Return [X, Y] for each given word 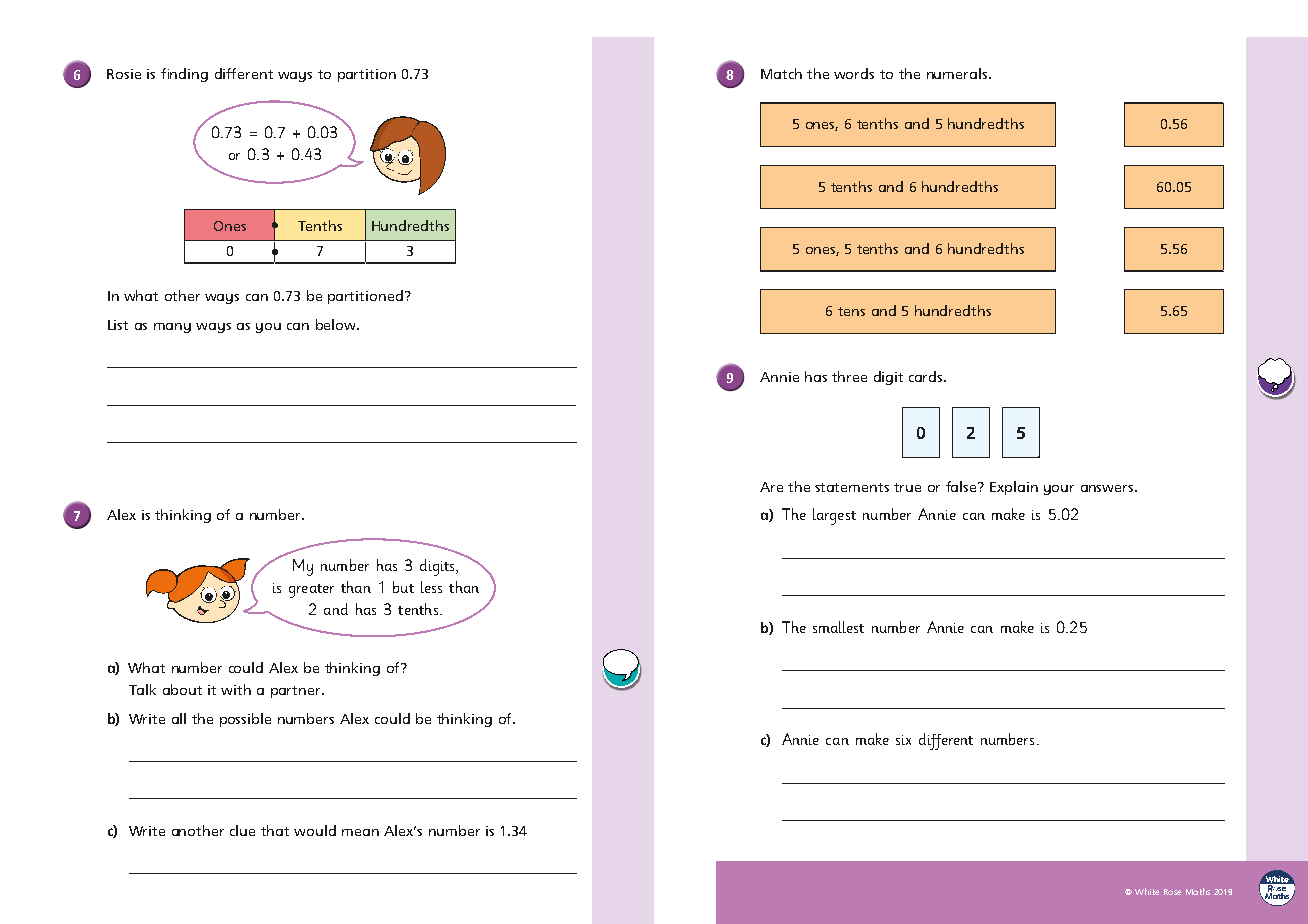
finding [184, 75]
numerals [958, 73]
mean [360, 832]
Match [781, 73]
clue [242, 830]
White [1147, 891]
